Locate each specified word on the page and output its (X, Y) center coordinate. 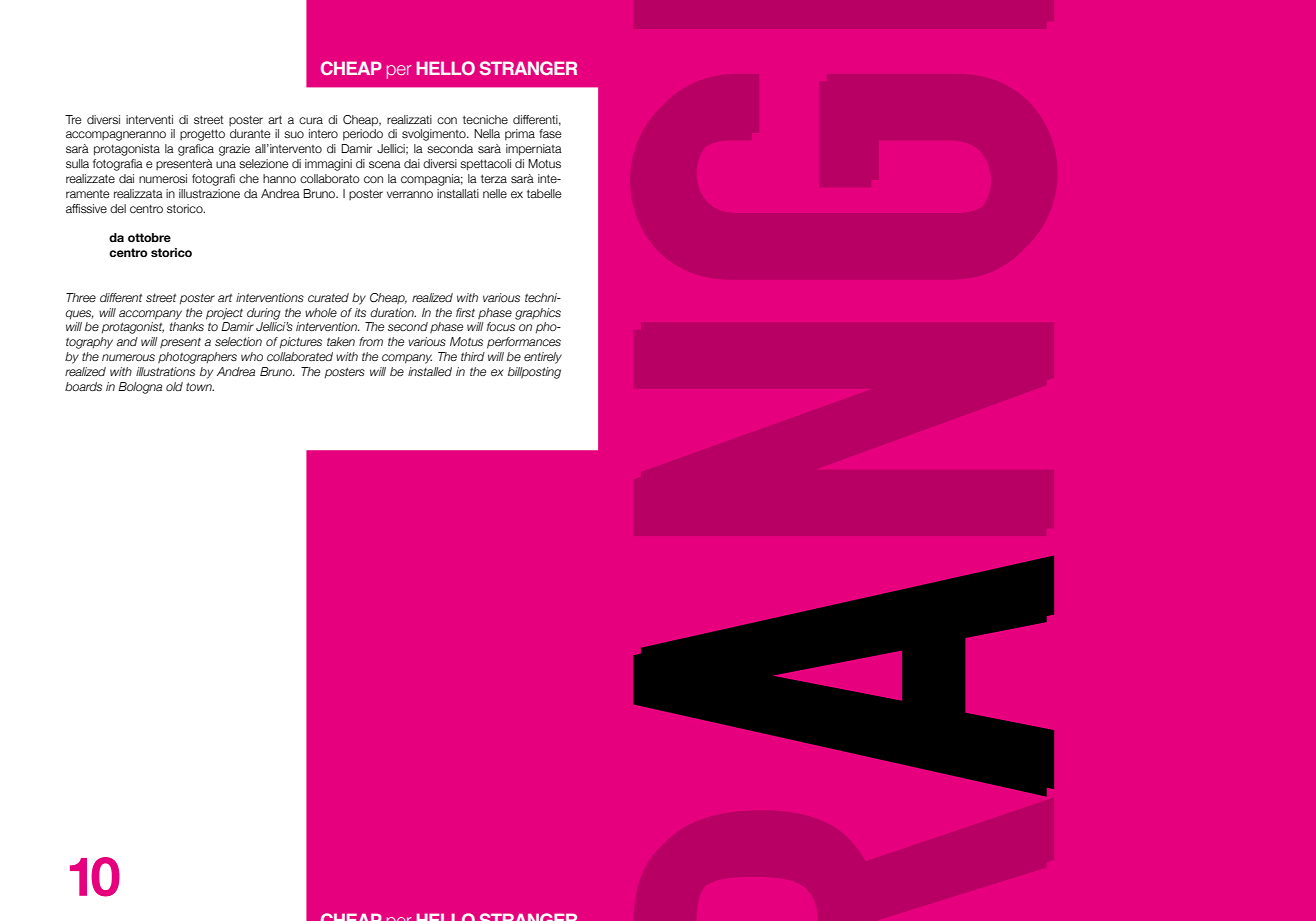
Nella (487, 133)
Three (81, 297)
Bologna (140, 388)
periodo (363, 135)
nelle (495, 193)
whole (321, 312)
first (465, 312)
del (118, 208)
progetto (202, 135)
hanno (279, 178)
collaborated (300, 356)
